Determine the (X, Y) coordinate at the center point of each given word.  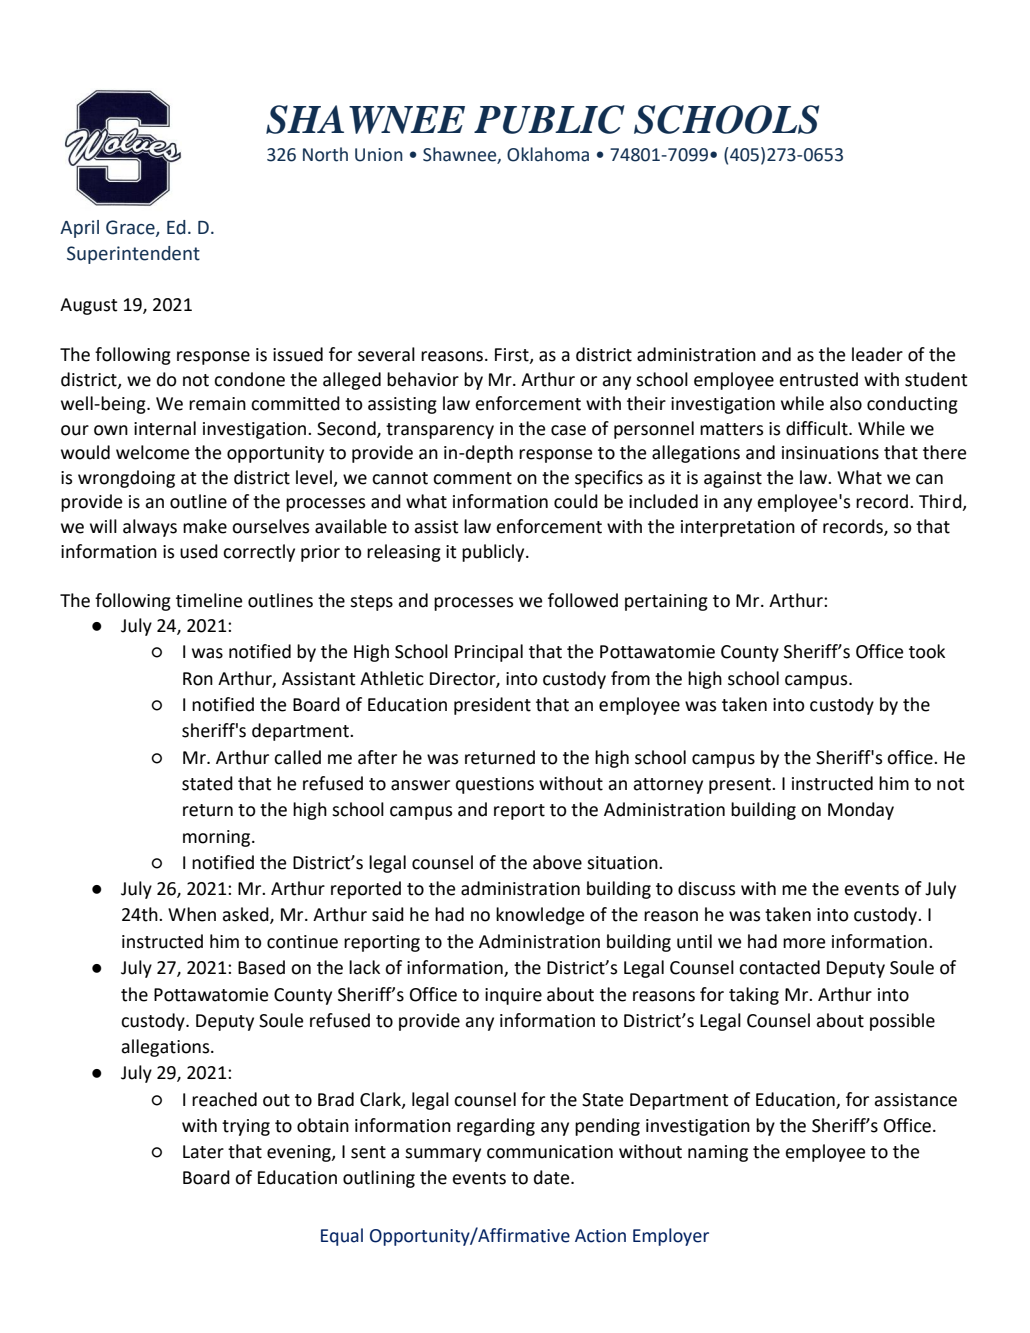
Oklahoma (548, 154)
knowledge (540, 916)
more (804, 943)
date (553, 1177)
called (297, 757)
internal (165, 428)
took (927, 651)
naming (718, 1153)
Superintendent (133, 255)
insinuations (830, 453)
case (568, 430)
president (492, 706)
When (192, 914)
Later (203, 1152)
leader (877, 354)
